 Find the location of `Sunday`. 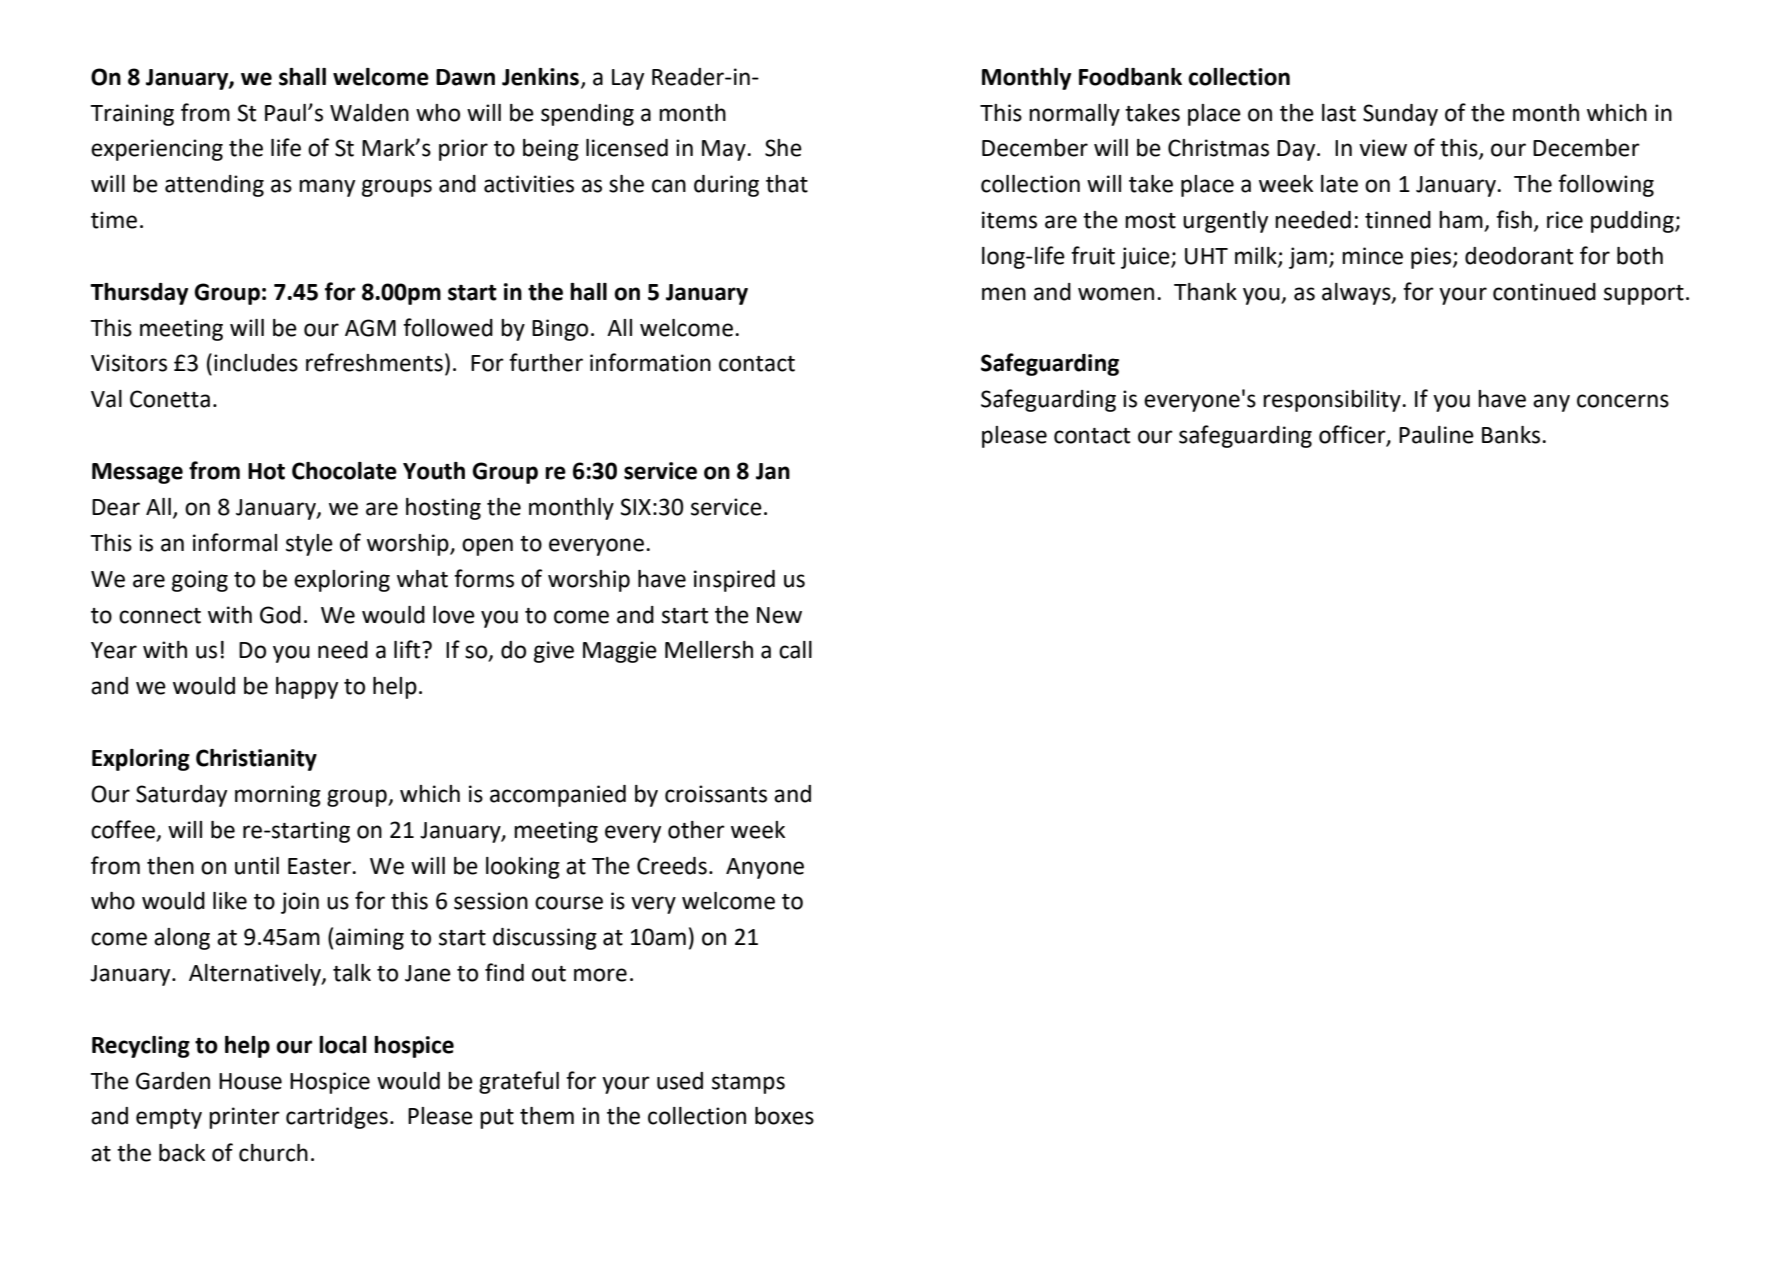

Sunday is located at coordinates (1400, 115).
